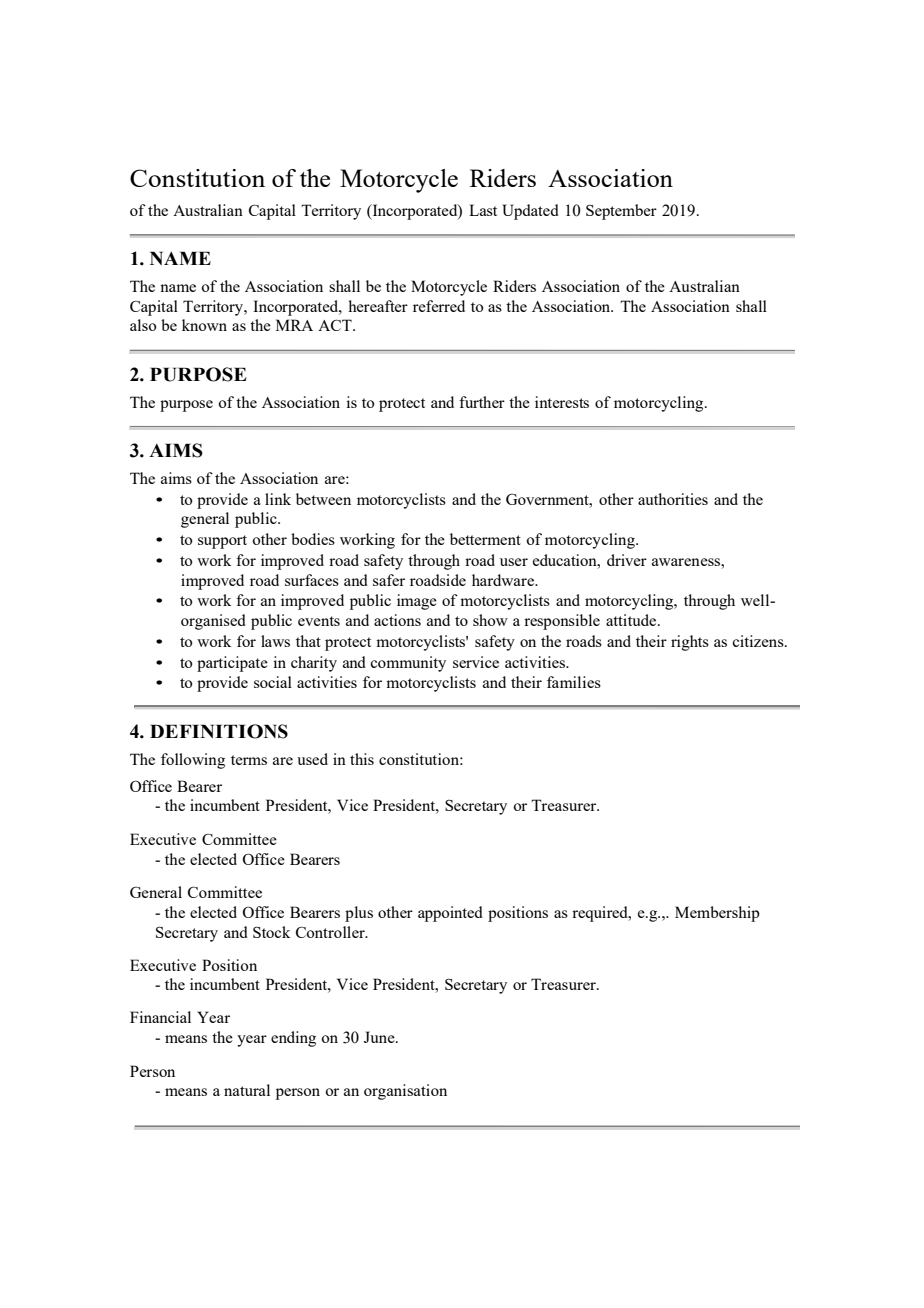 This screenshot has height=1308, width=924. I want to click on organisation, so click(405, 1092).
